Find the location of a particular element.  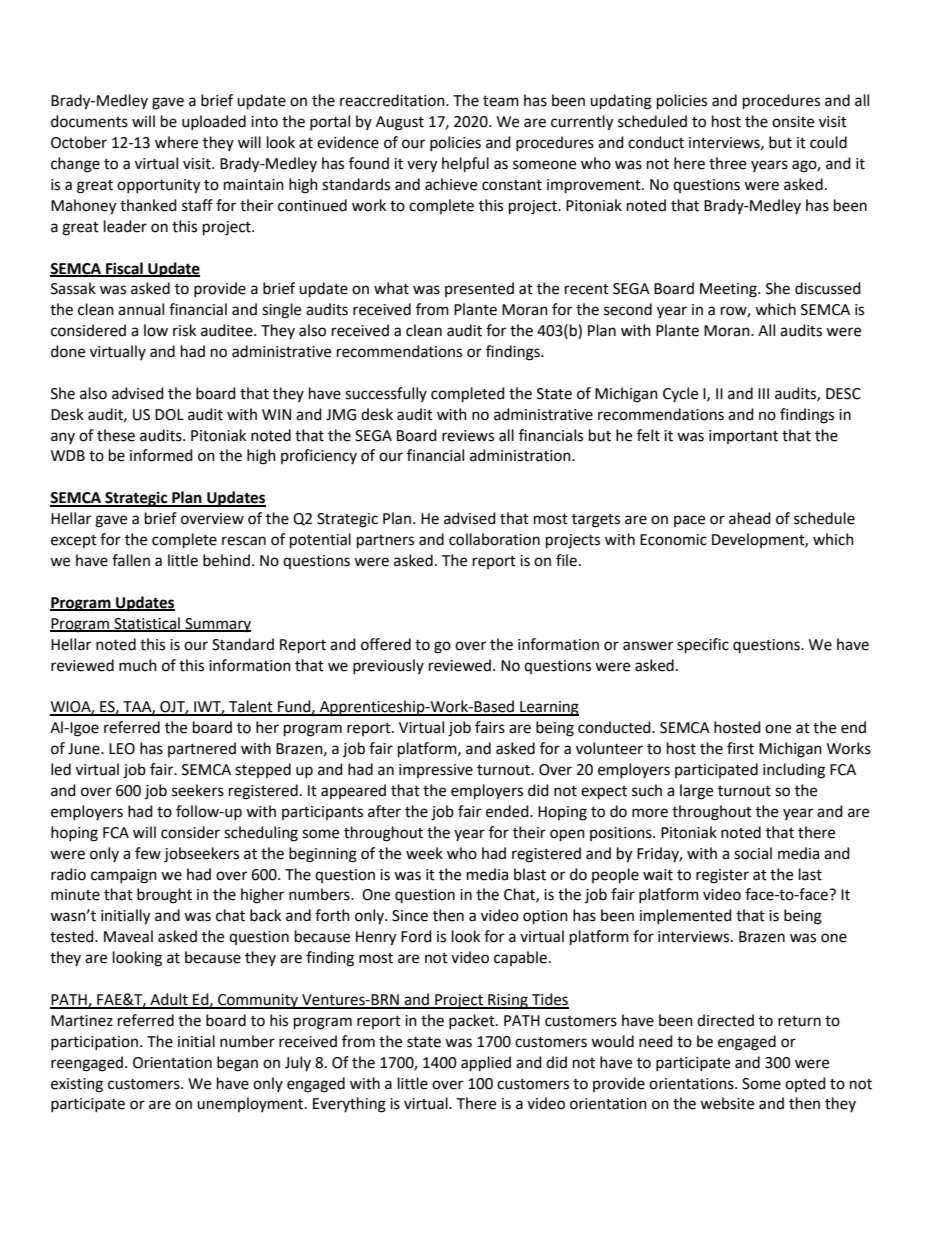

social is located at coordinates (753, 853).
